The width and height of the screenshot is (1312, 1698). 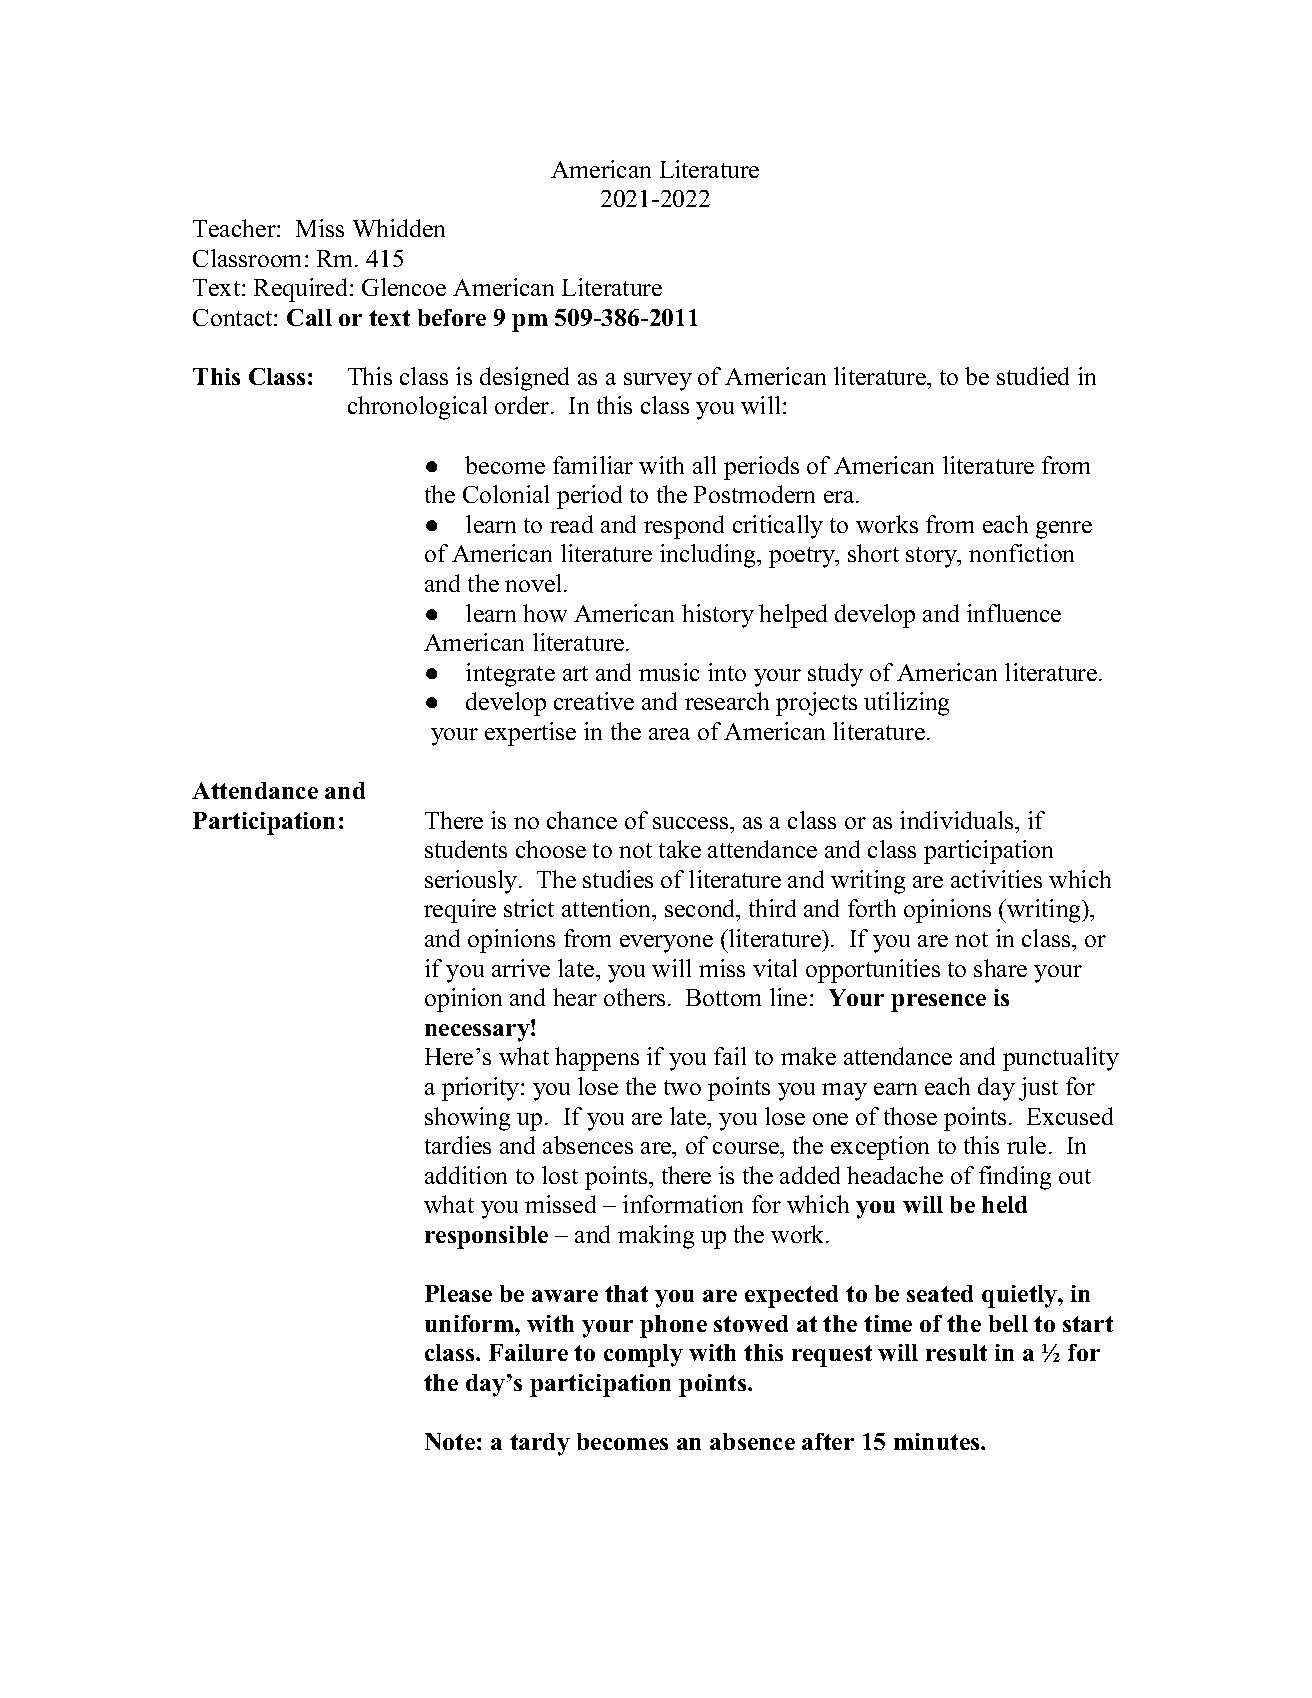 I want to click on survey, so click(x=658, y=382).
